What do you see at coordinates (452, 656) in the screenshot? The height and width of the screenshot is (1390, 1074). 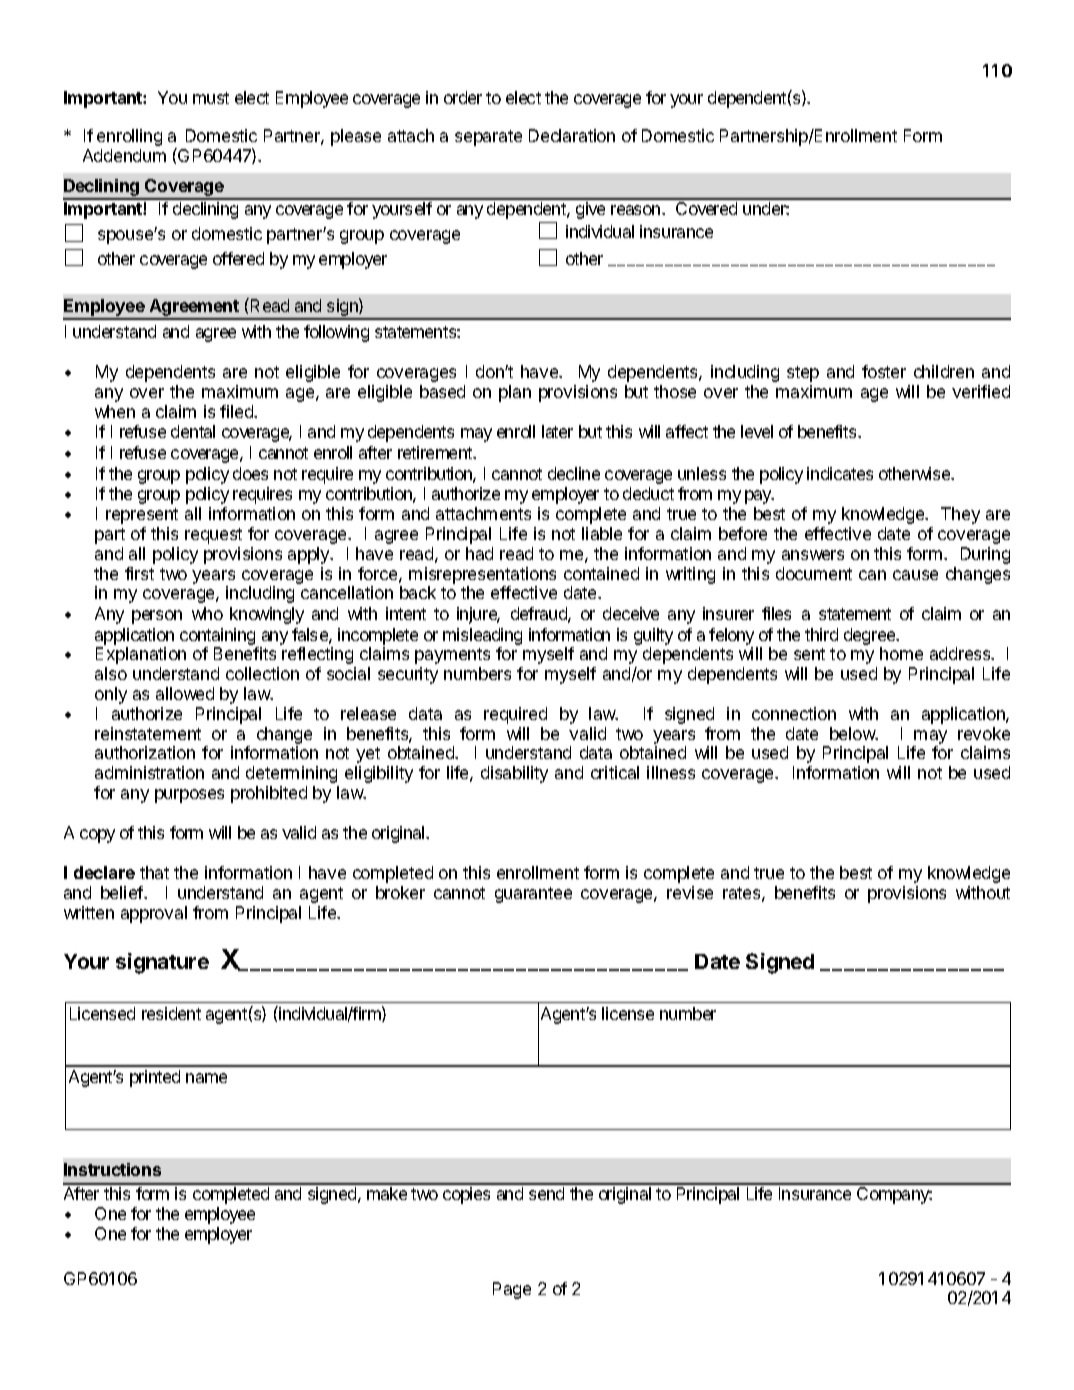 I see `payments` at bounding box center [452, 656].
